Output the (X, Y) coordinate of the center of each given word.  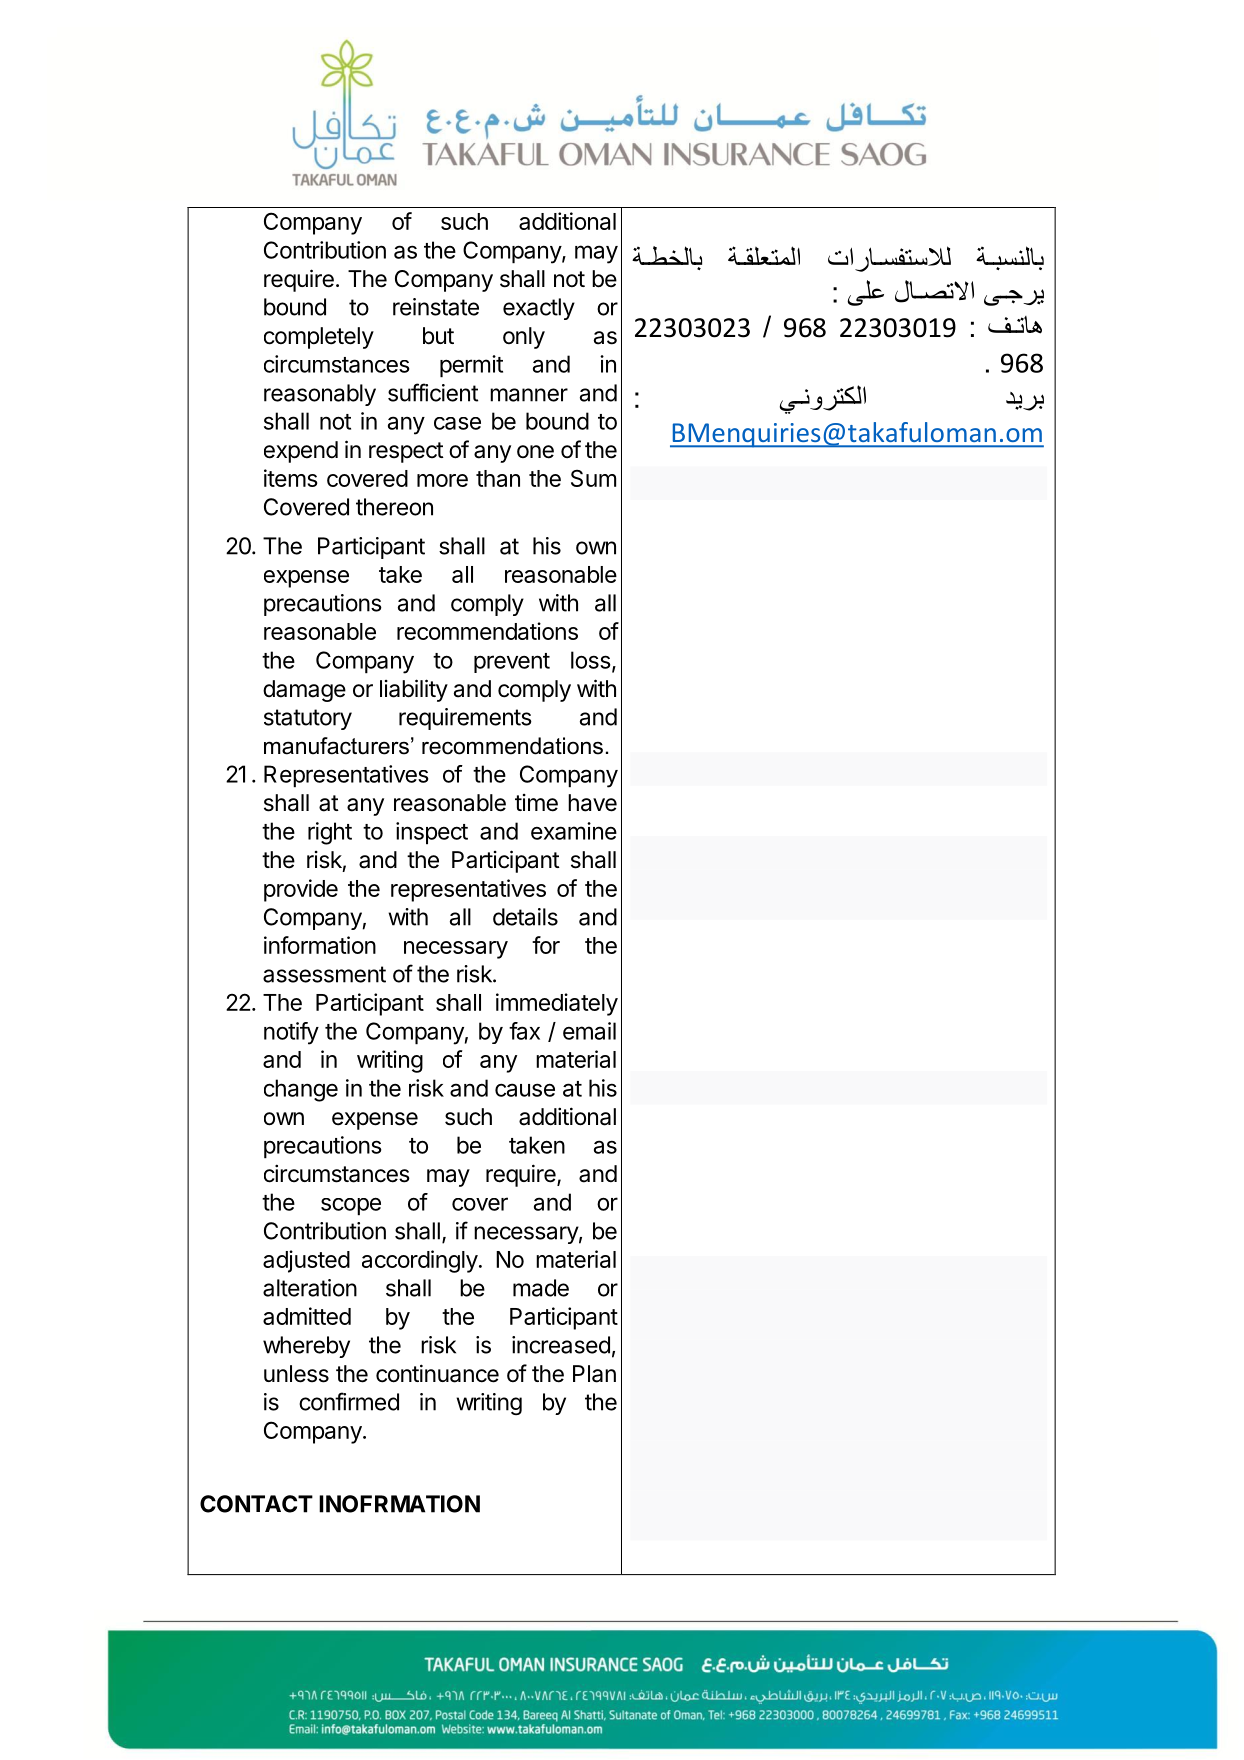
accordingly (420, 1261)
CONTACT (256, 1504)
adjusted (306, 1261)
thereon (394, 507)
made (541, 1288)
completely (319, 338)
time (536, 803)
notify (291, 1033)
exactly (539, 309)
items (291, 478)
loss (591, 660)
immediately (557, 1004)
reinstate (436, 307)
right (330, 833)
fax (524, 1031)
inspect (432, 833)
